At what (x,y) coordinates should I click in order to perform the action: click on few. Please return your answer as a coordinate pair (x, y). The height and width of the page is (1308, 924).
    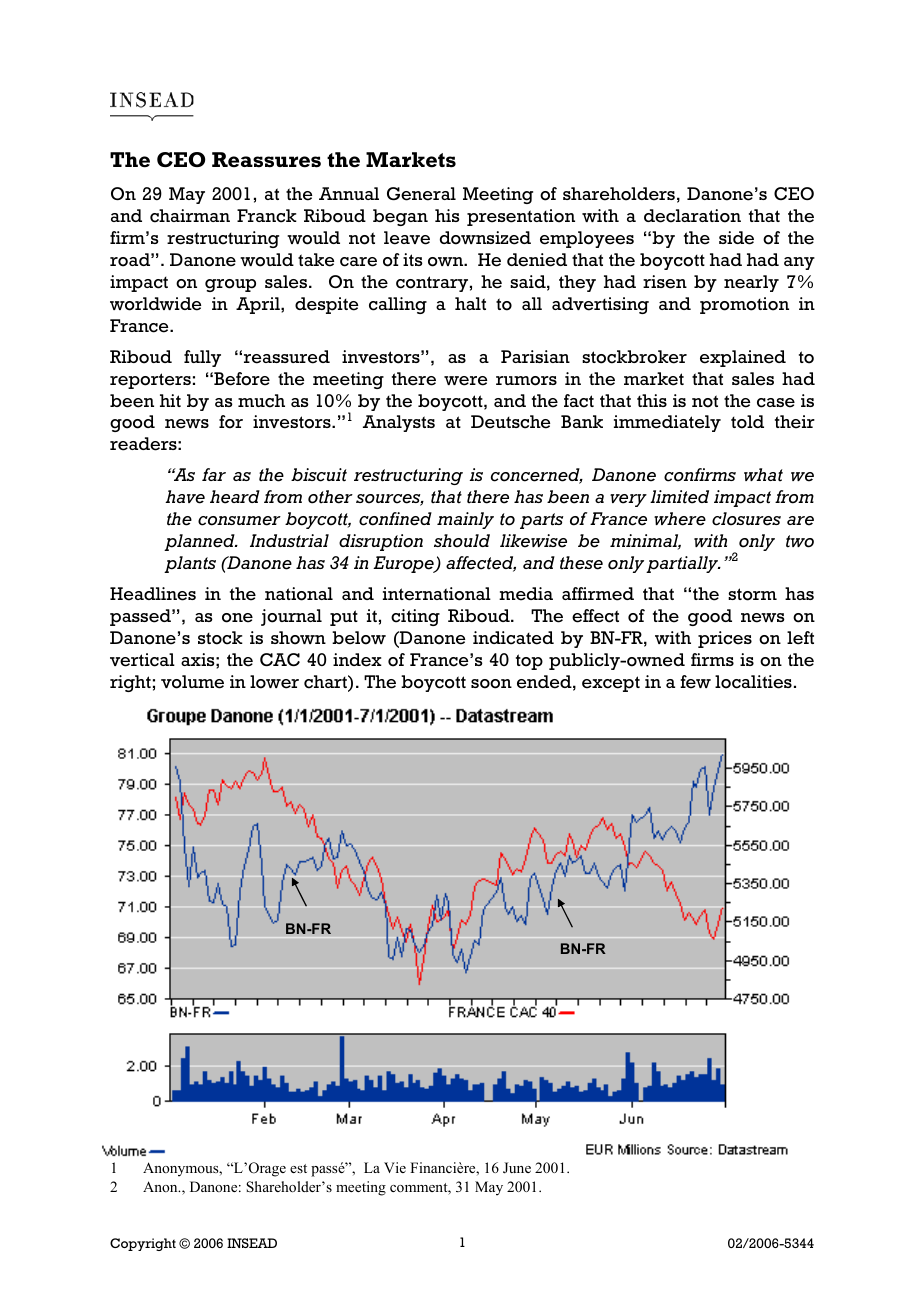
    Looking at the image, I should click on (695, 682).
